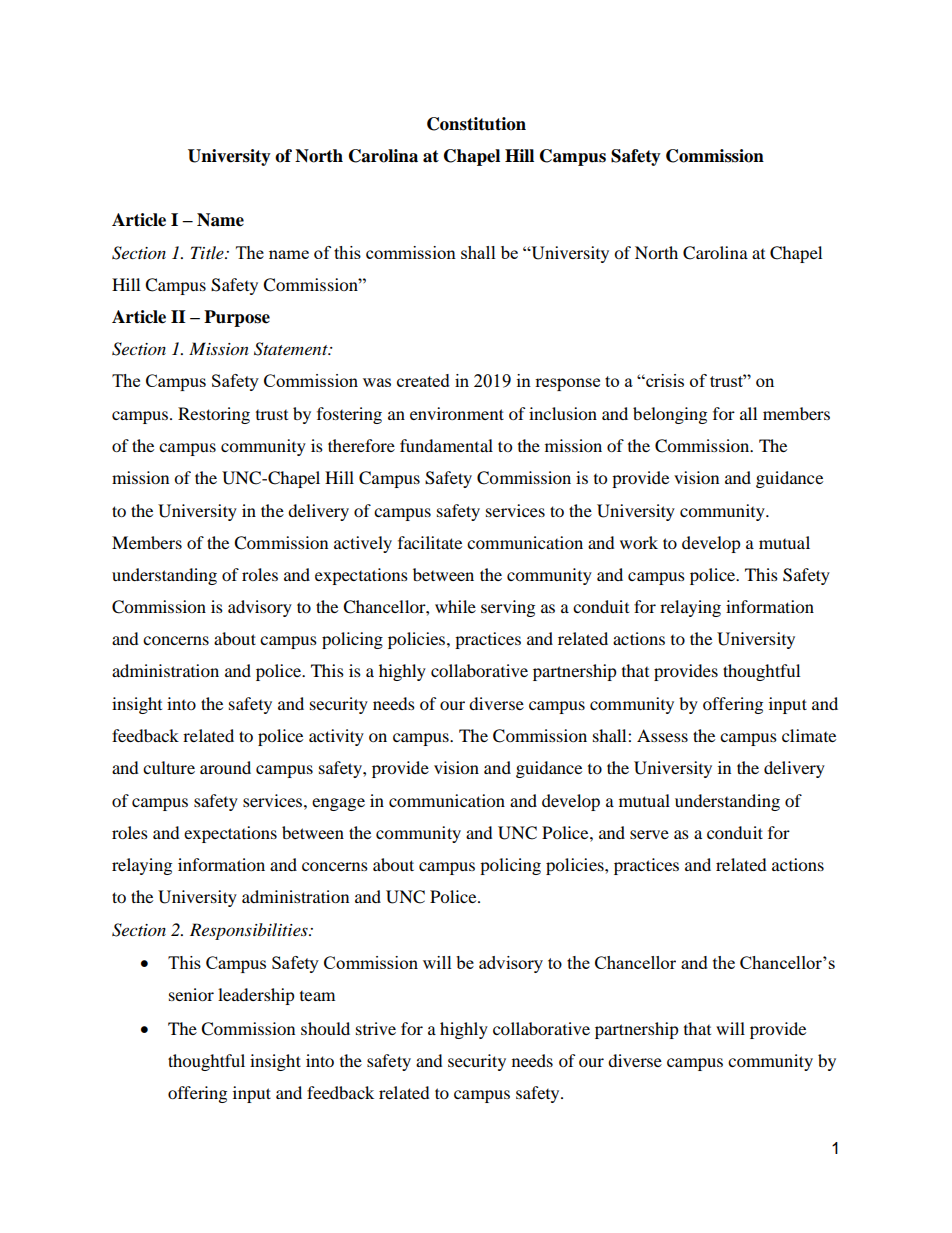 This page has width=952, height=1233. What do you see at coordinates (237, 318) in the page?
I see `Purpose` at bounding box center [237, 318].
